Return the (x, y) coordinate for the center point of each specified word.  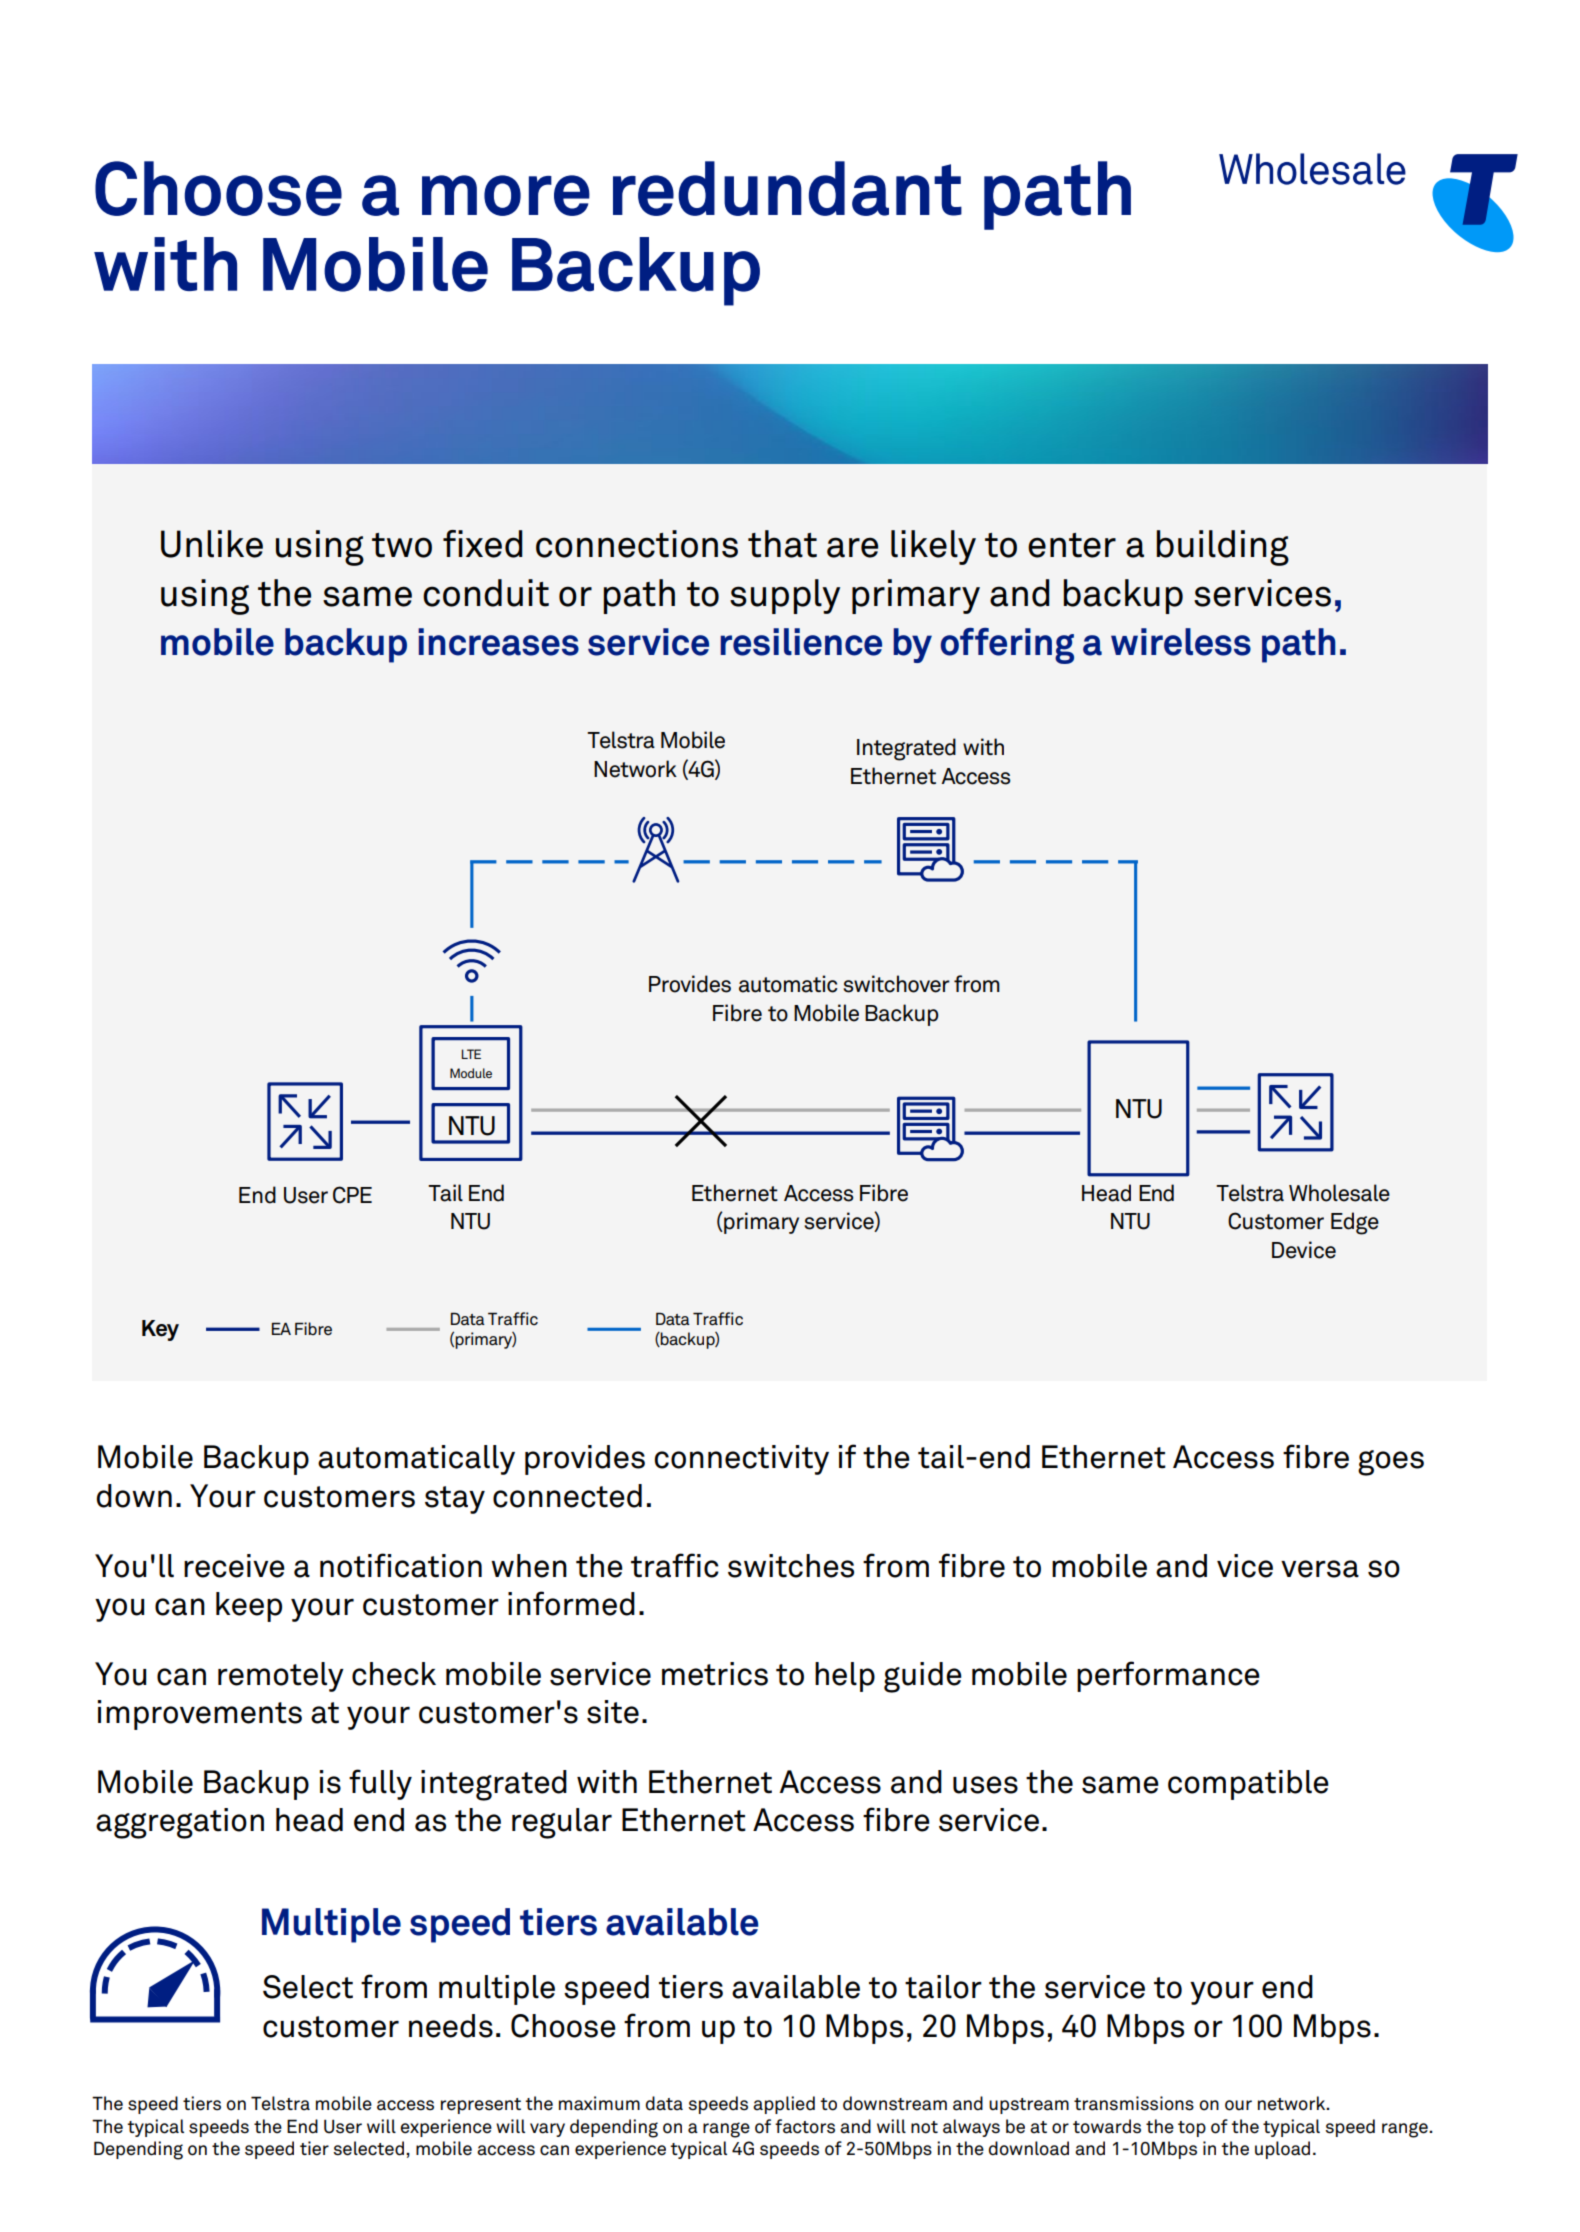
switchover (896, 984)
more (506, 195)
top (1192, 2129)
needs (451, 2026)
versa (1320, 1569)
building (1223, 548)
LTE (471, 1054)
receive (234, 1566)
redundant (787, 188)
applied (784, 2105)
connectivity (741, 1460)
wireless (1181, 642)
